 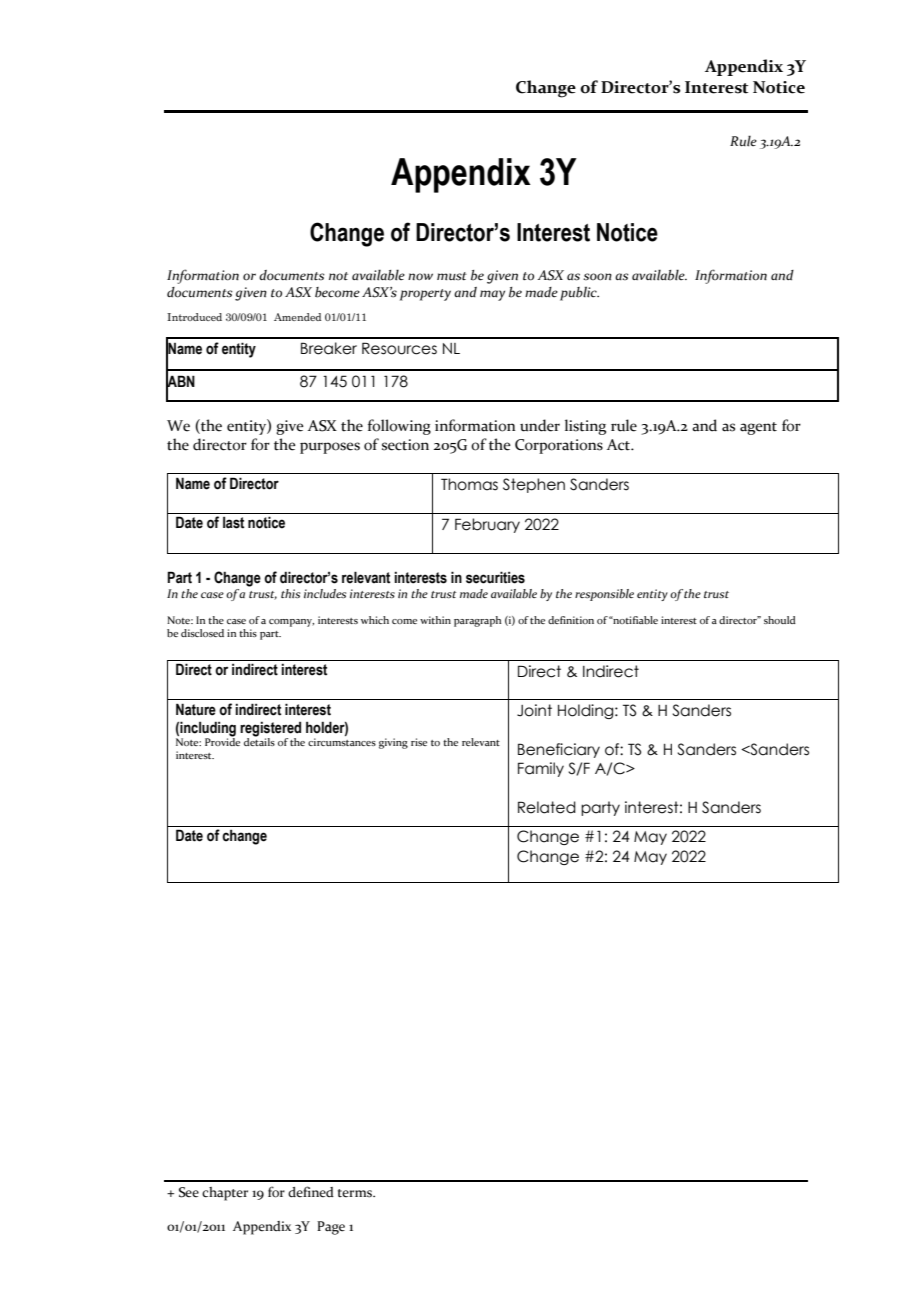 I want to click on chapter, so click(x=225, y=1194).
